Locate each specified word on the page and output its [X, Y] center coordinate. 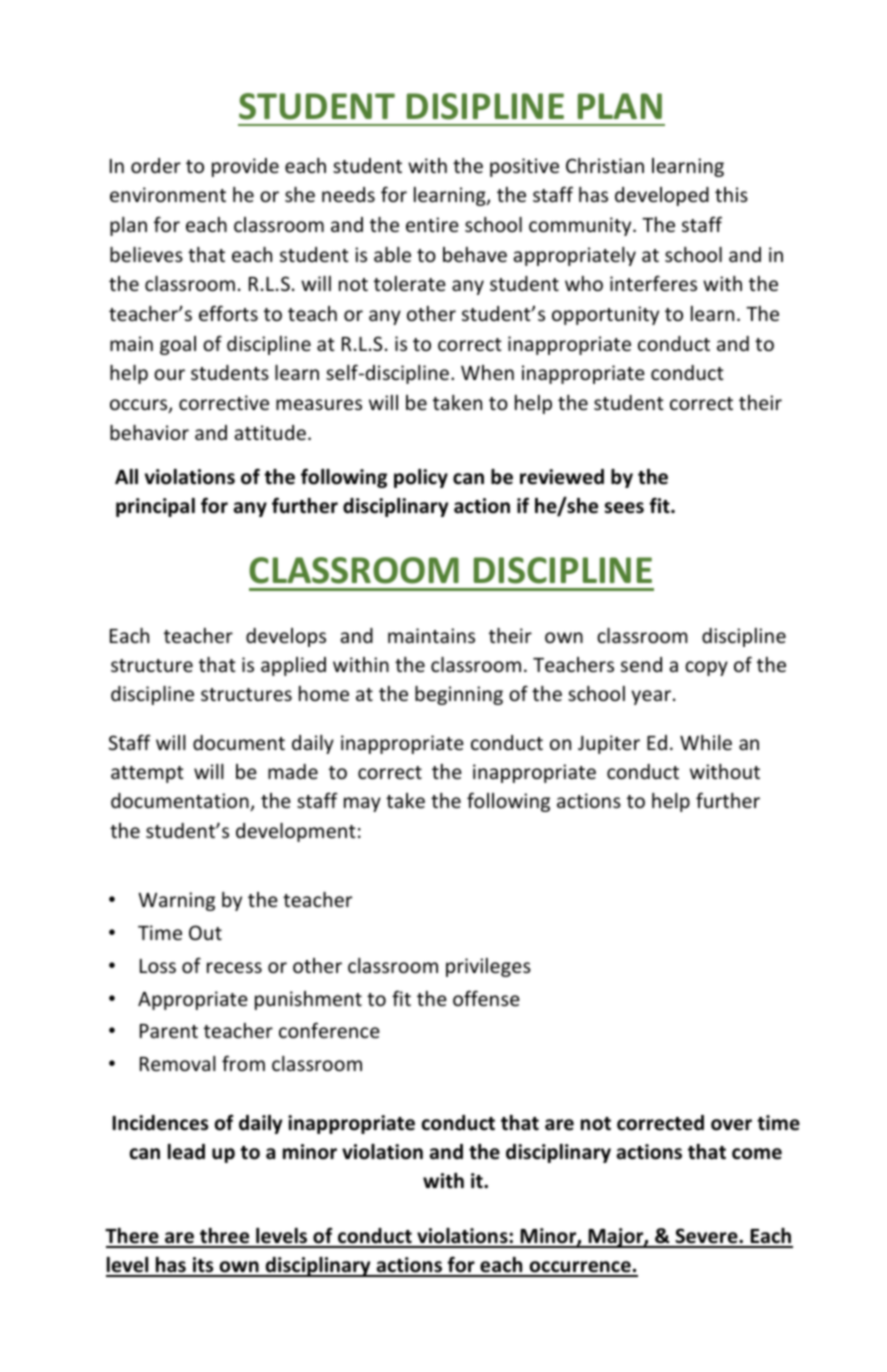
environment [168, 194]
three [225, 1237]
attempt [147, 774]
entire [432, 224]
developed [662, 196]
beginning [459, 695]
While [706, 742]
